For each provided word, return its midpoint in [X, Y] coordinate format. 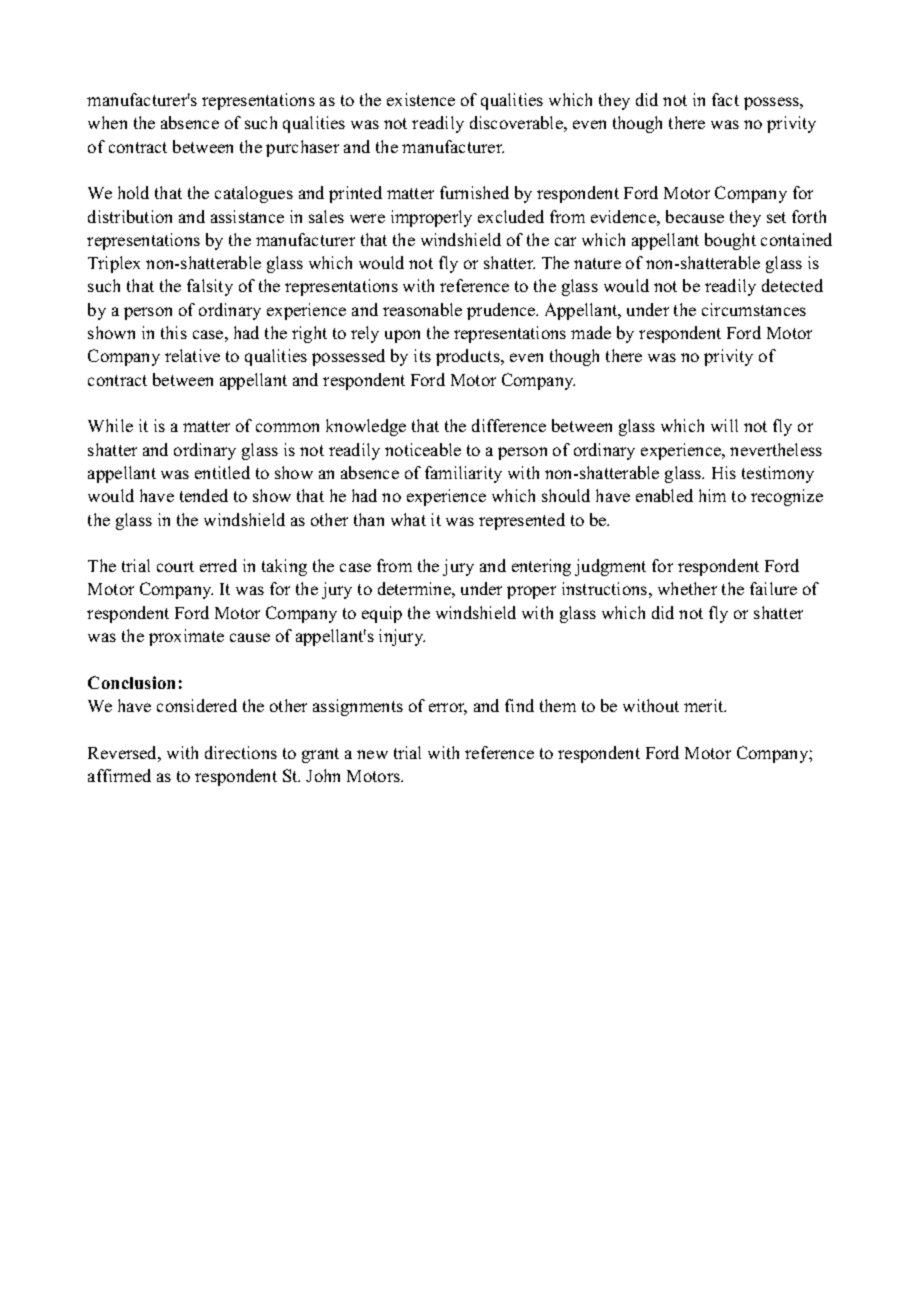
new [372, 754]
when [107, 122]
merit [705, 705]
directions [241, 752]
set [776, 217]
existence [421, 99]
